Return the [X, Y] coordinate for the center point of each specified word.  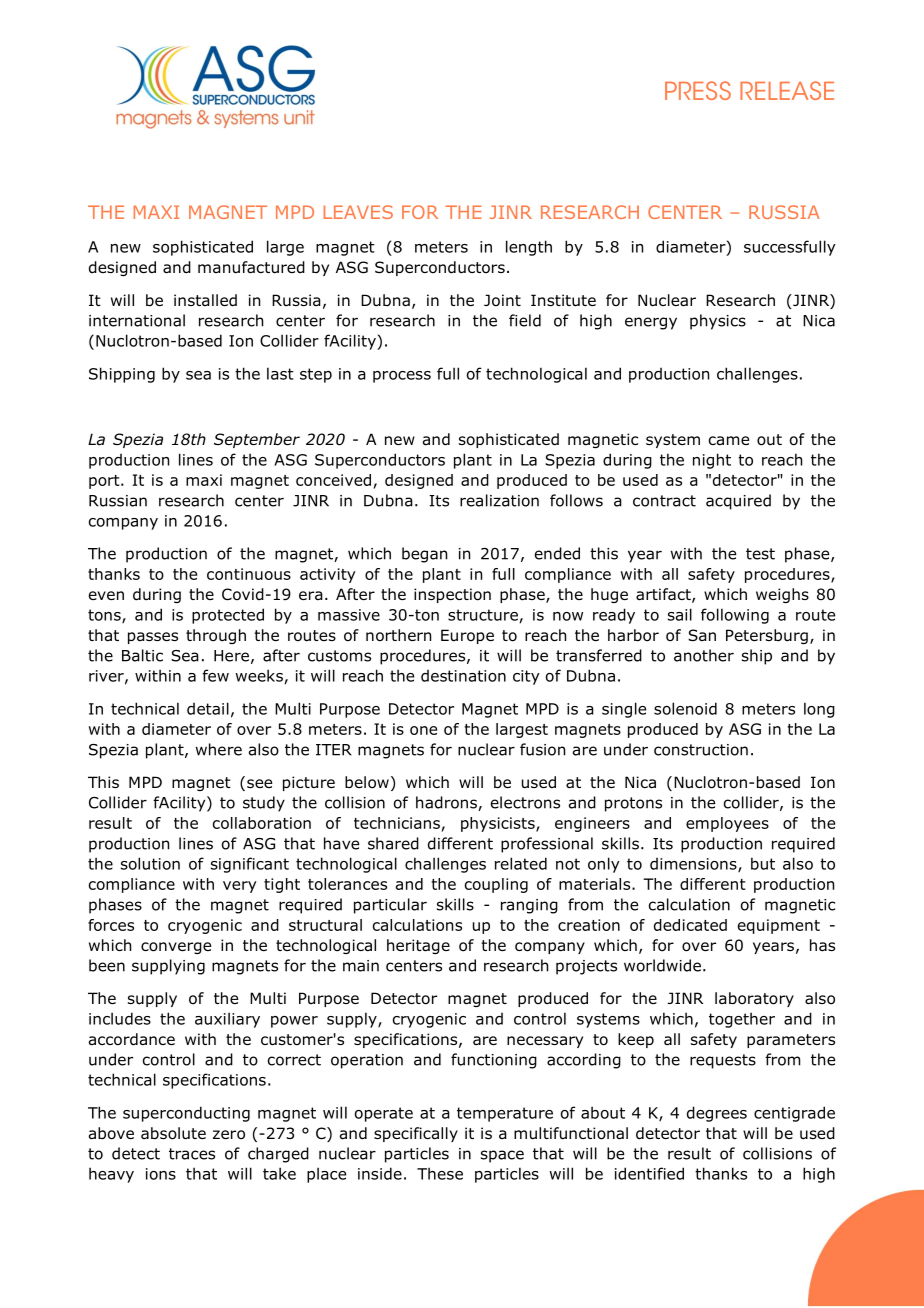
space [502, 1156]
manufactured [251, 267]
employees [727, 824]
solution [150, 863]
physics [718, 322]
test [760, 554]
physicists [499, 824]
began [424, 555]
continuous [249, 574]
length [529, 248]
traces [192, 1154]
